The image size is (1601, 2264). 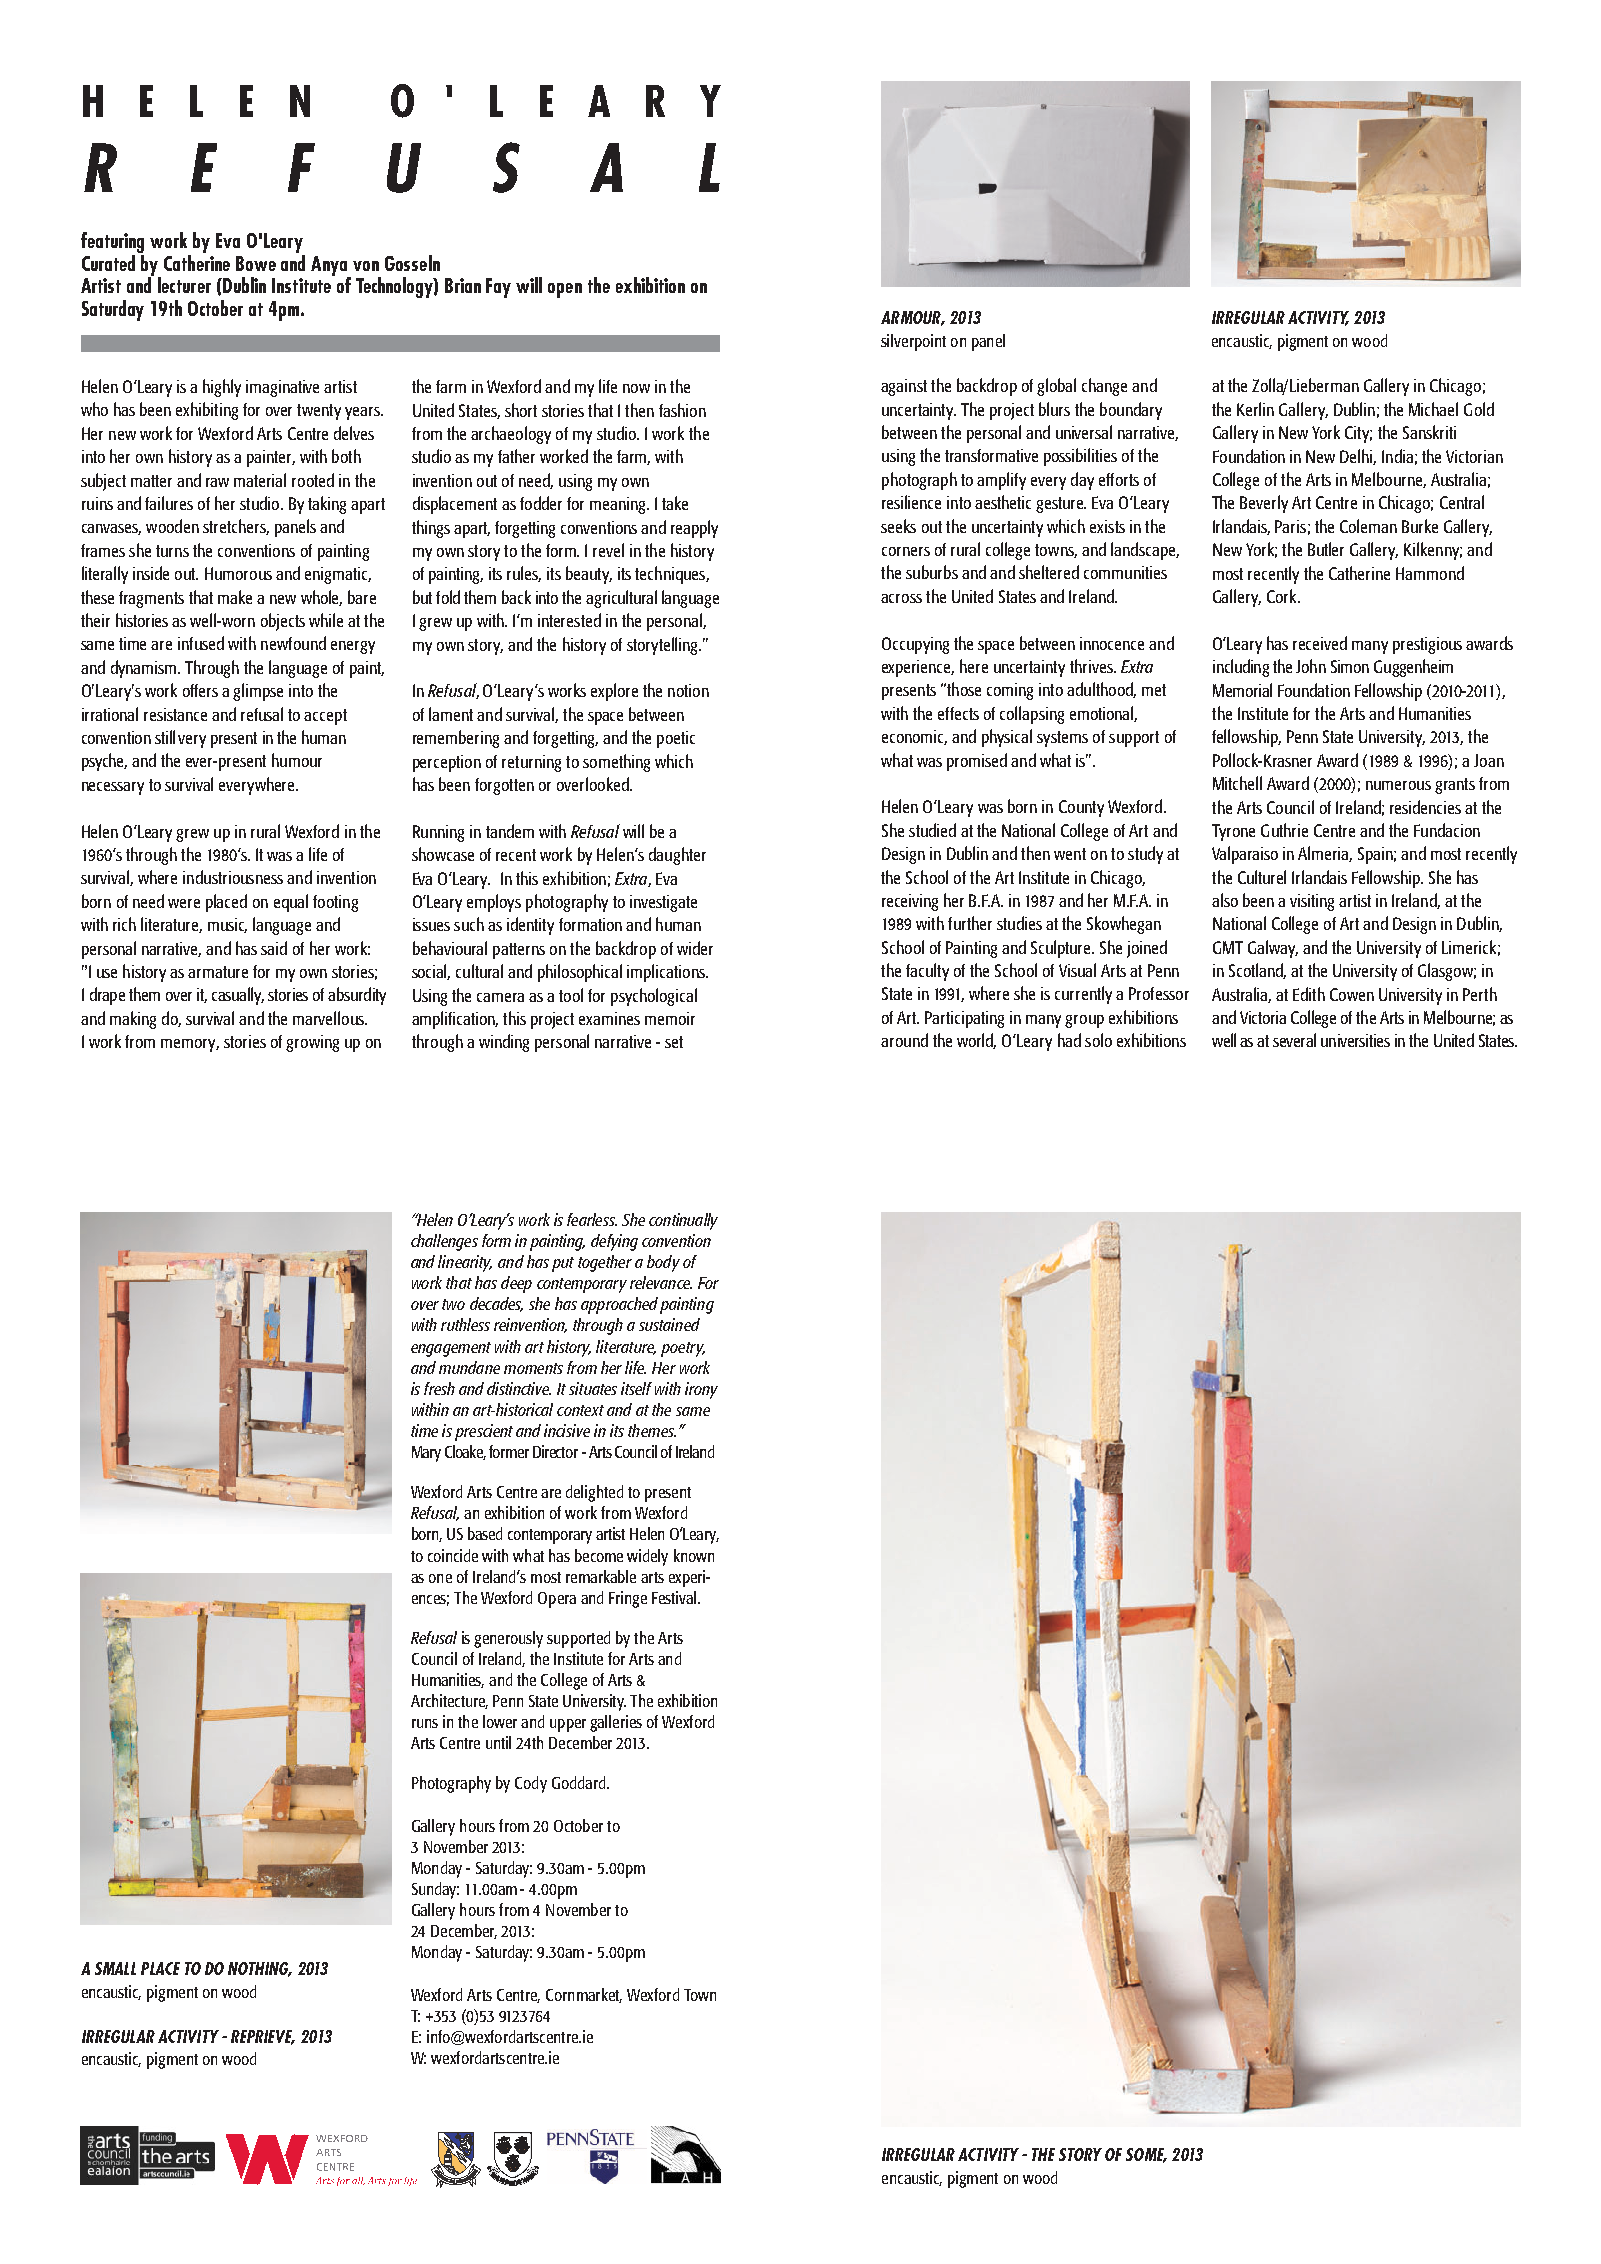 What do you see at coordinates (580, 1782) in the screenshot?
I see `Goddard` at bounding box center [580, 1782].
